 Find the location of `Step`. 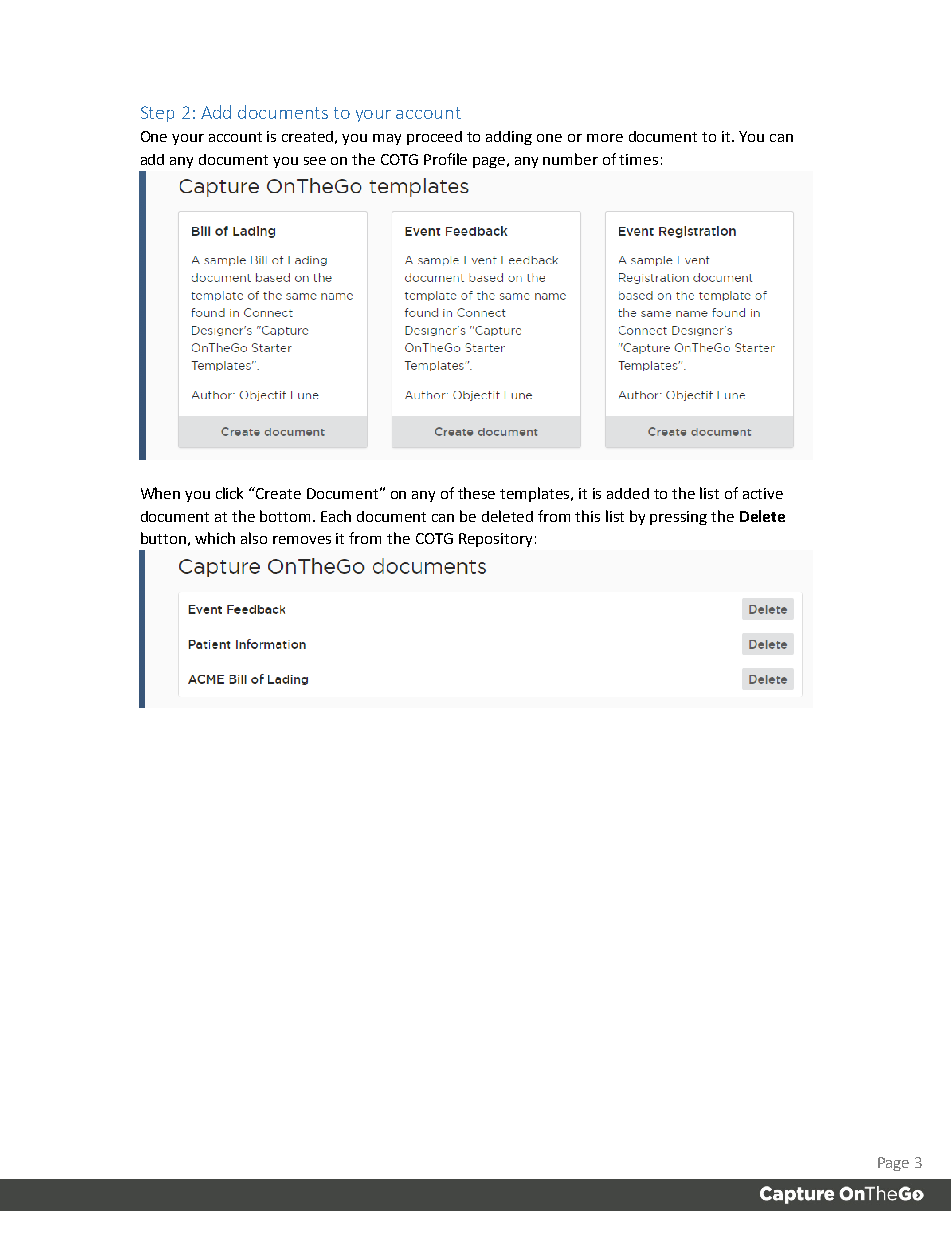

Step is located at coordinates (157, 114).
